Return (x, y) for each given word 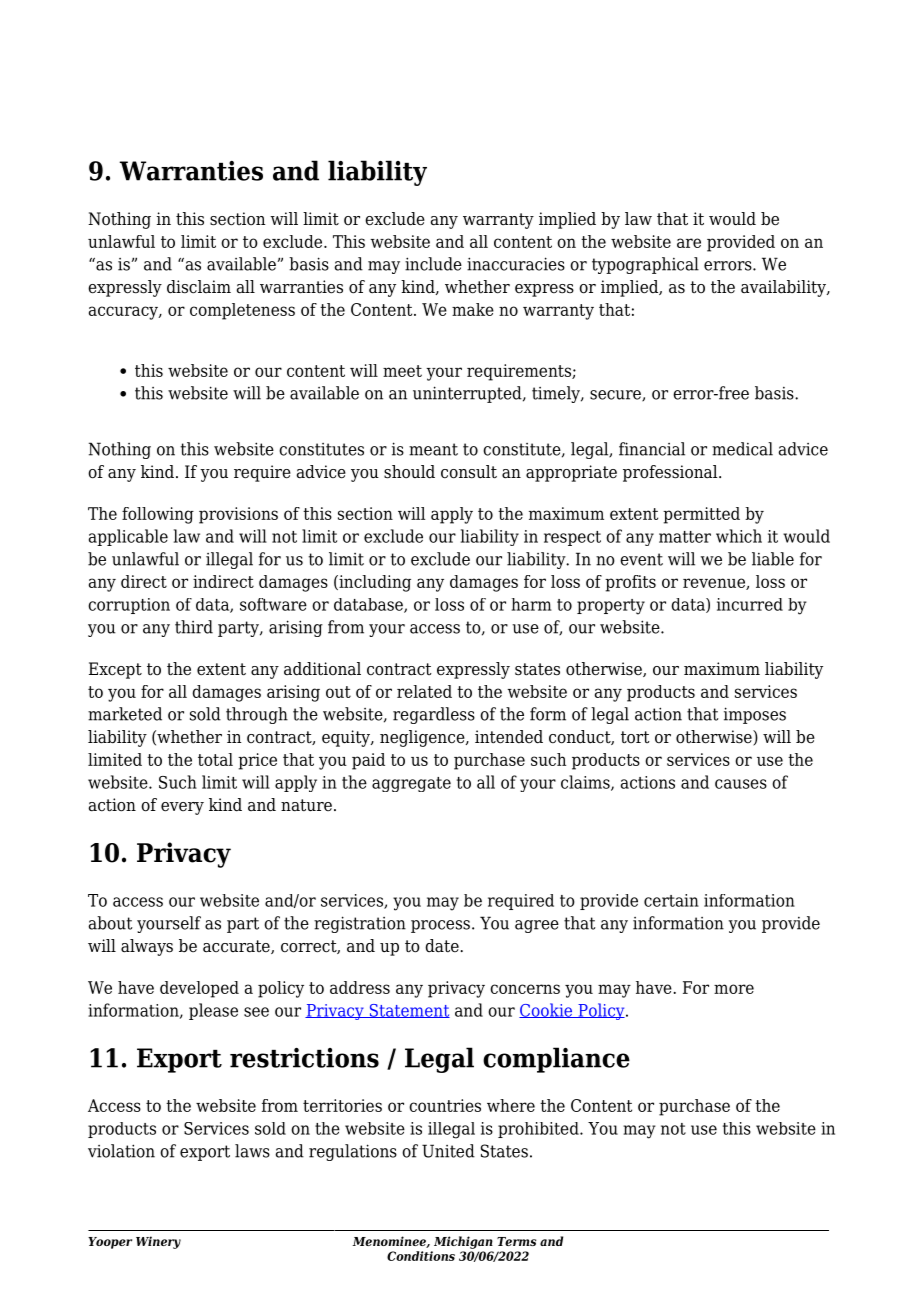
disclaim (199, 287)
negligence (423, 738)
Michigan (463, 1242)
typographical (645, 265)
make (473, 309)
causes (741, 784)
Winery (158, 1242)
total (215, 759)
